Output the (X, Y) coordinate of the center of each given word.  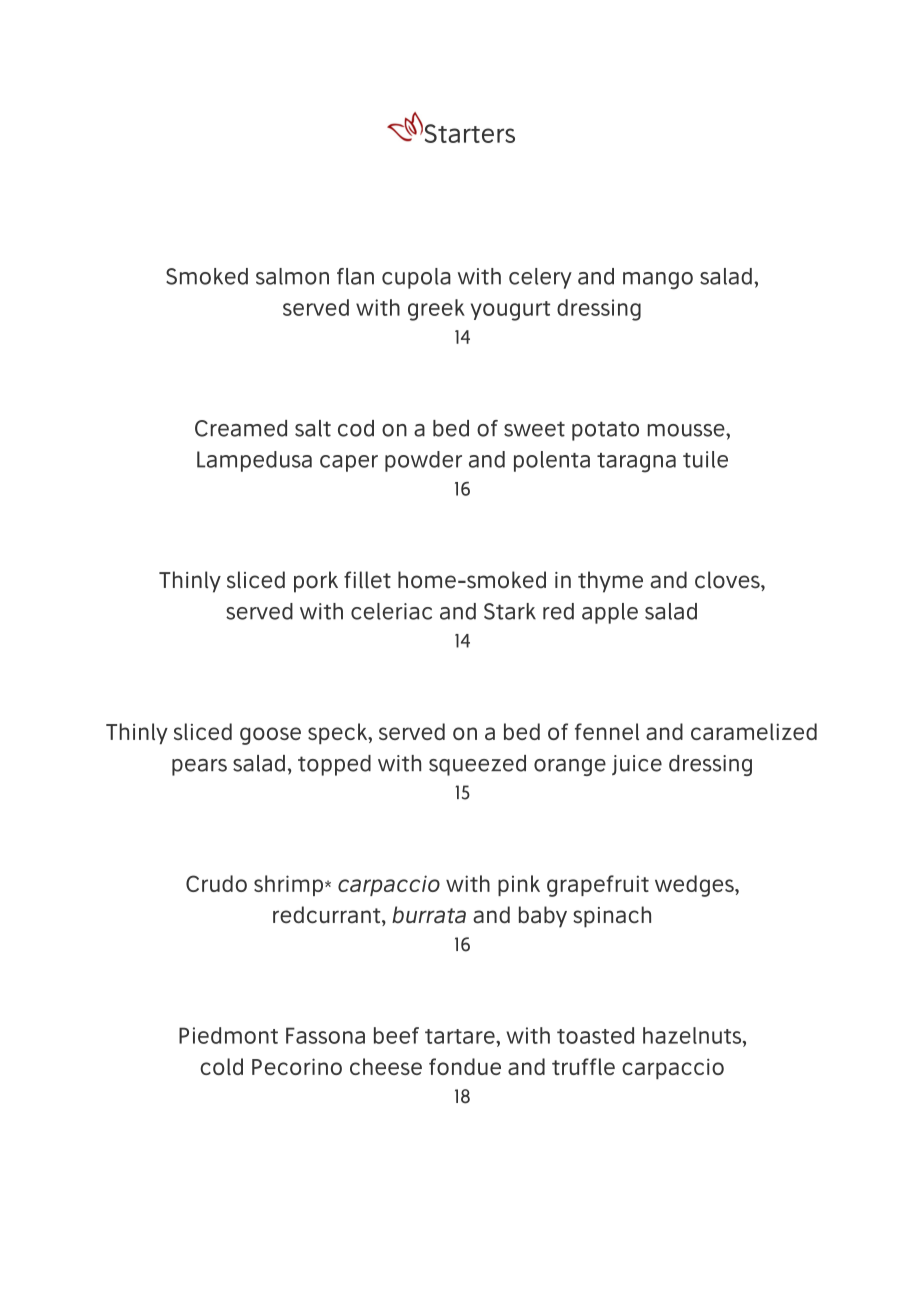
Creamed (241, 428)
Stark (510, 611)
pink (519, 885)
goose (270, 736)
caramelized (754, 731)
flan (355, 276)
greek (436, 310)
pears (199, 767)
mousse (687, 430)
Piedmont (228, 1035)
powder (423, 461)
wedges (695, 886)
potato (605, 431)
